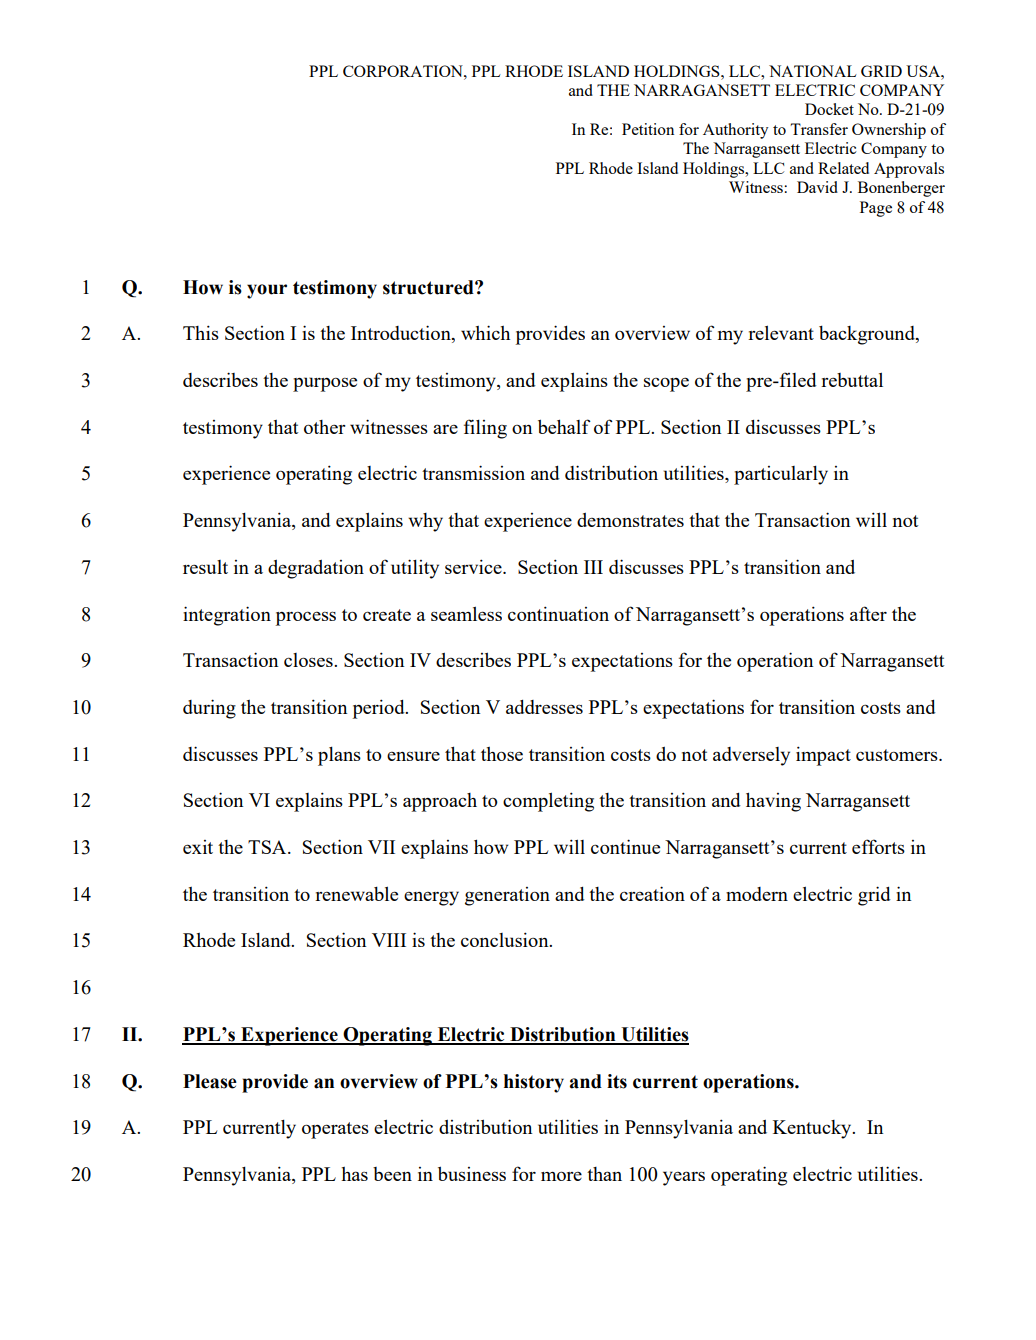  What do you see at coordinates (829, 109) in the screenshot?
I see `Docket` at bounding box center [829, 109].
